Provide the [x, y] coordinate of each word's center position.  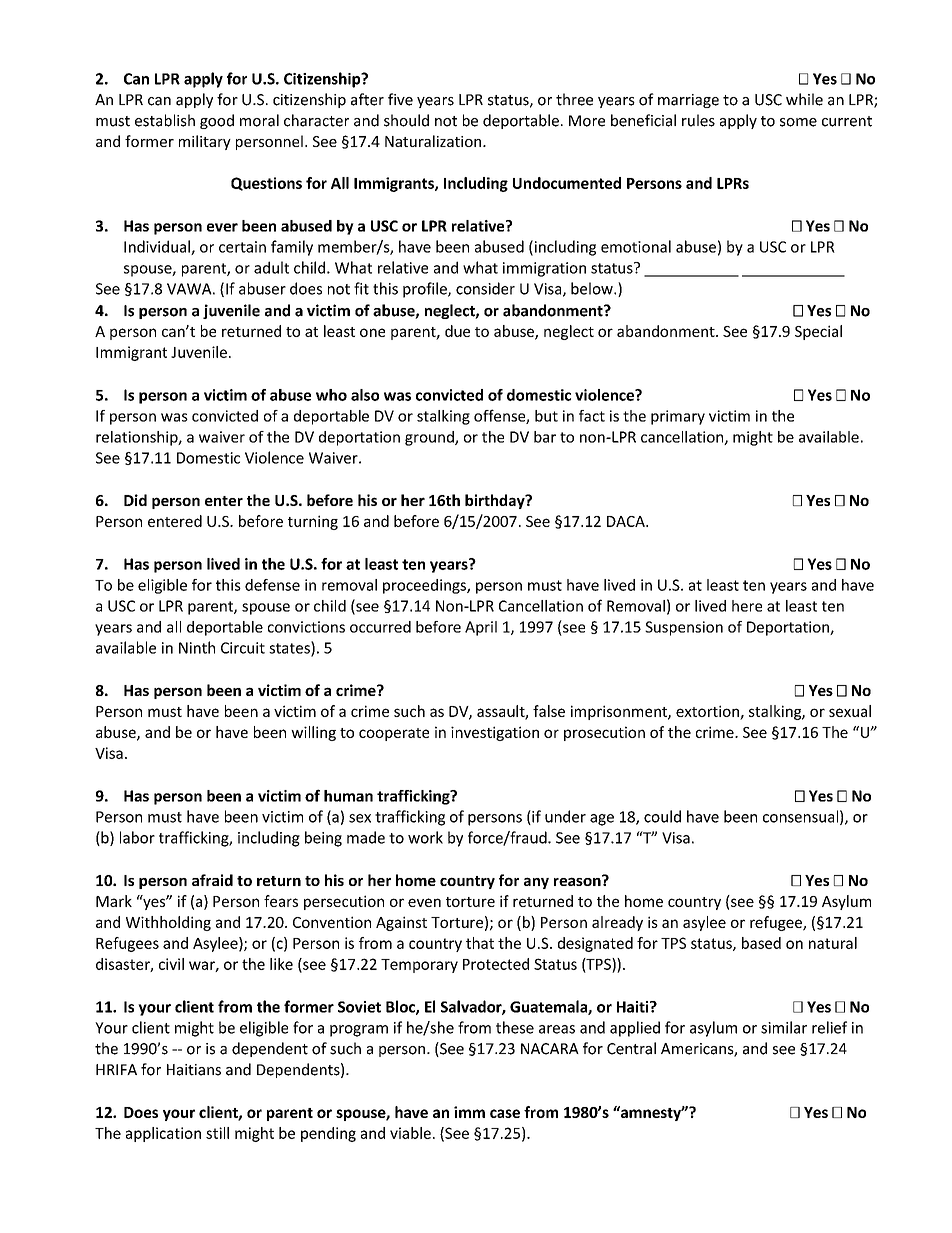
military [205, 142]
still [217, 1133]
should [406, 120]
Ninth [197, 647]
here [747, 606]
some [798, 122]
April [481, 628]
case [505, 1113]
